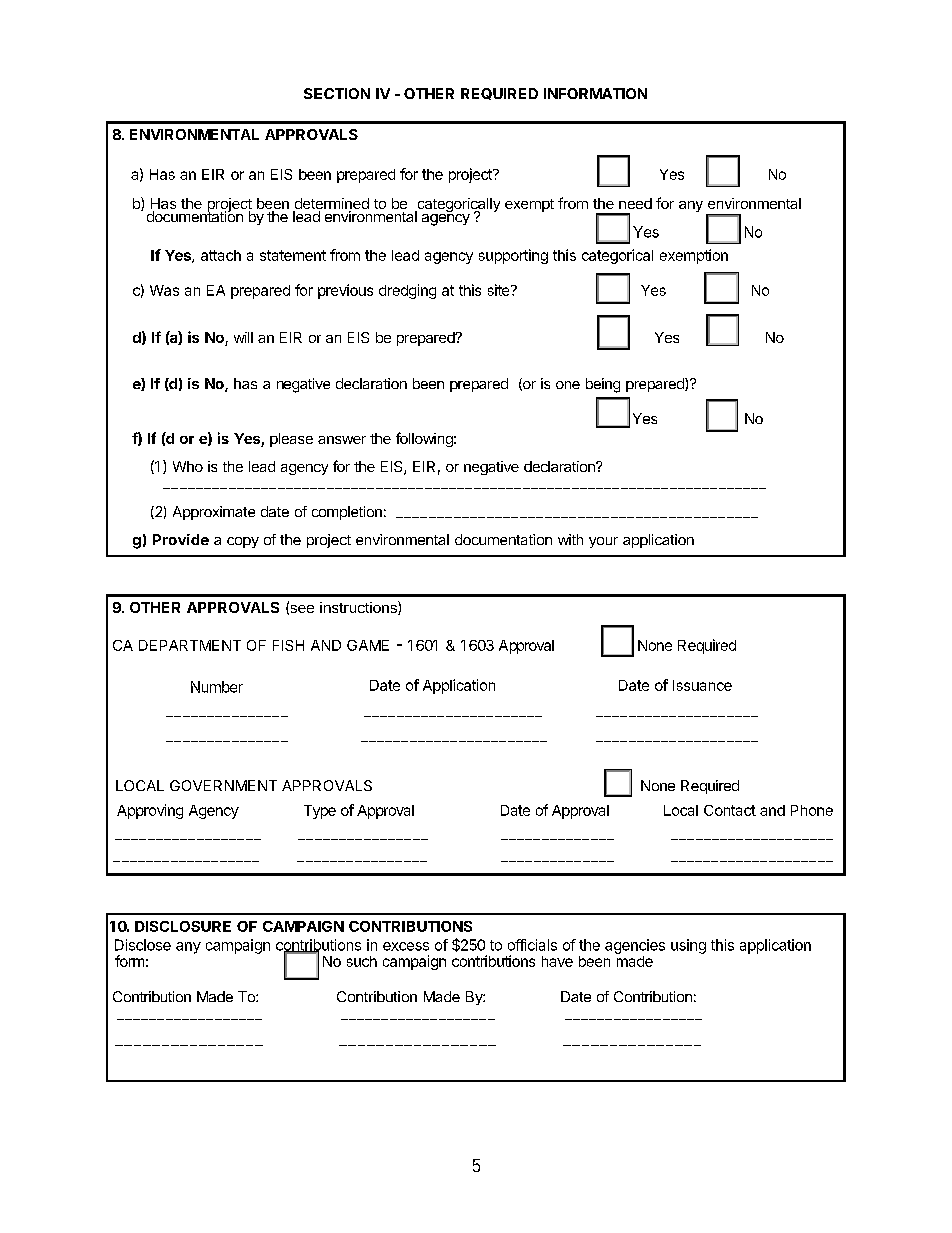 The height and width of the screenshot is (1233, 952). Describe the element at coordinates (337, 93) in the screenshot. I see `SECTION` at that location.
